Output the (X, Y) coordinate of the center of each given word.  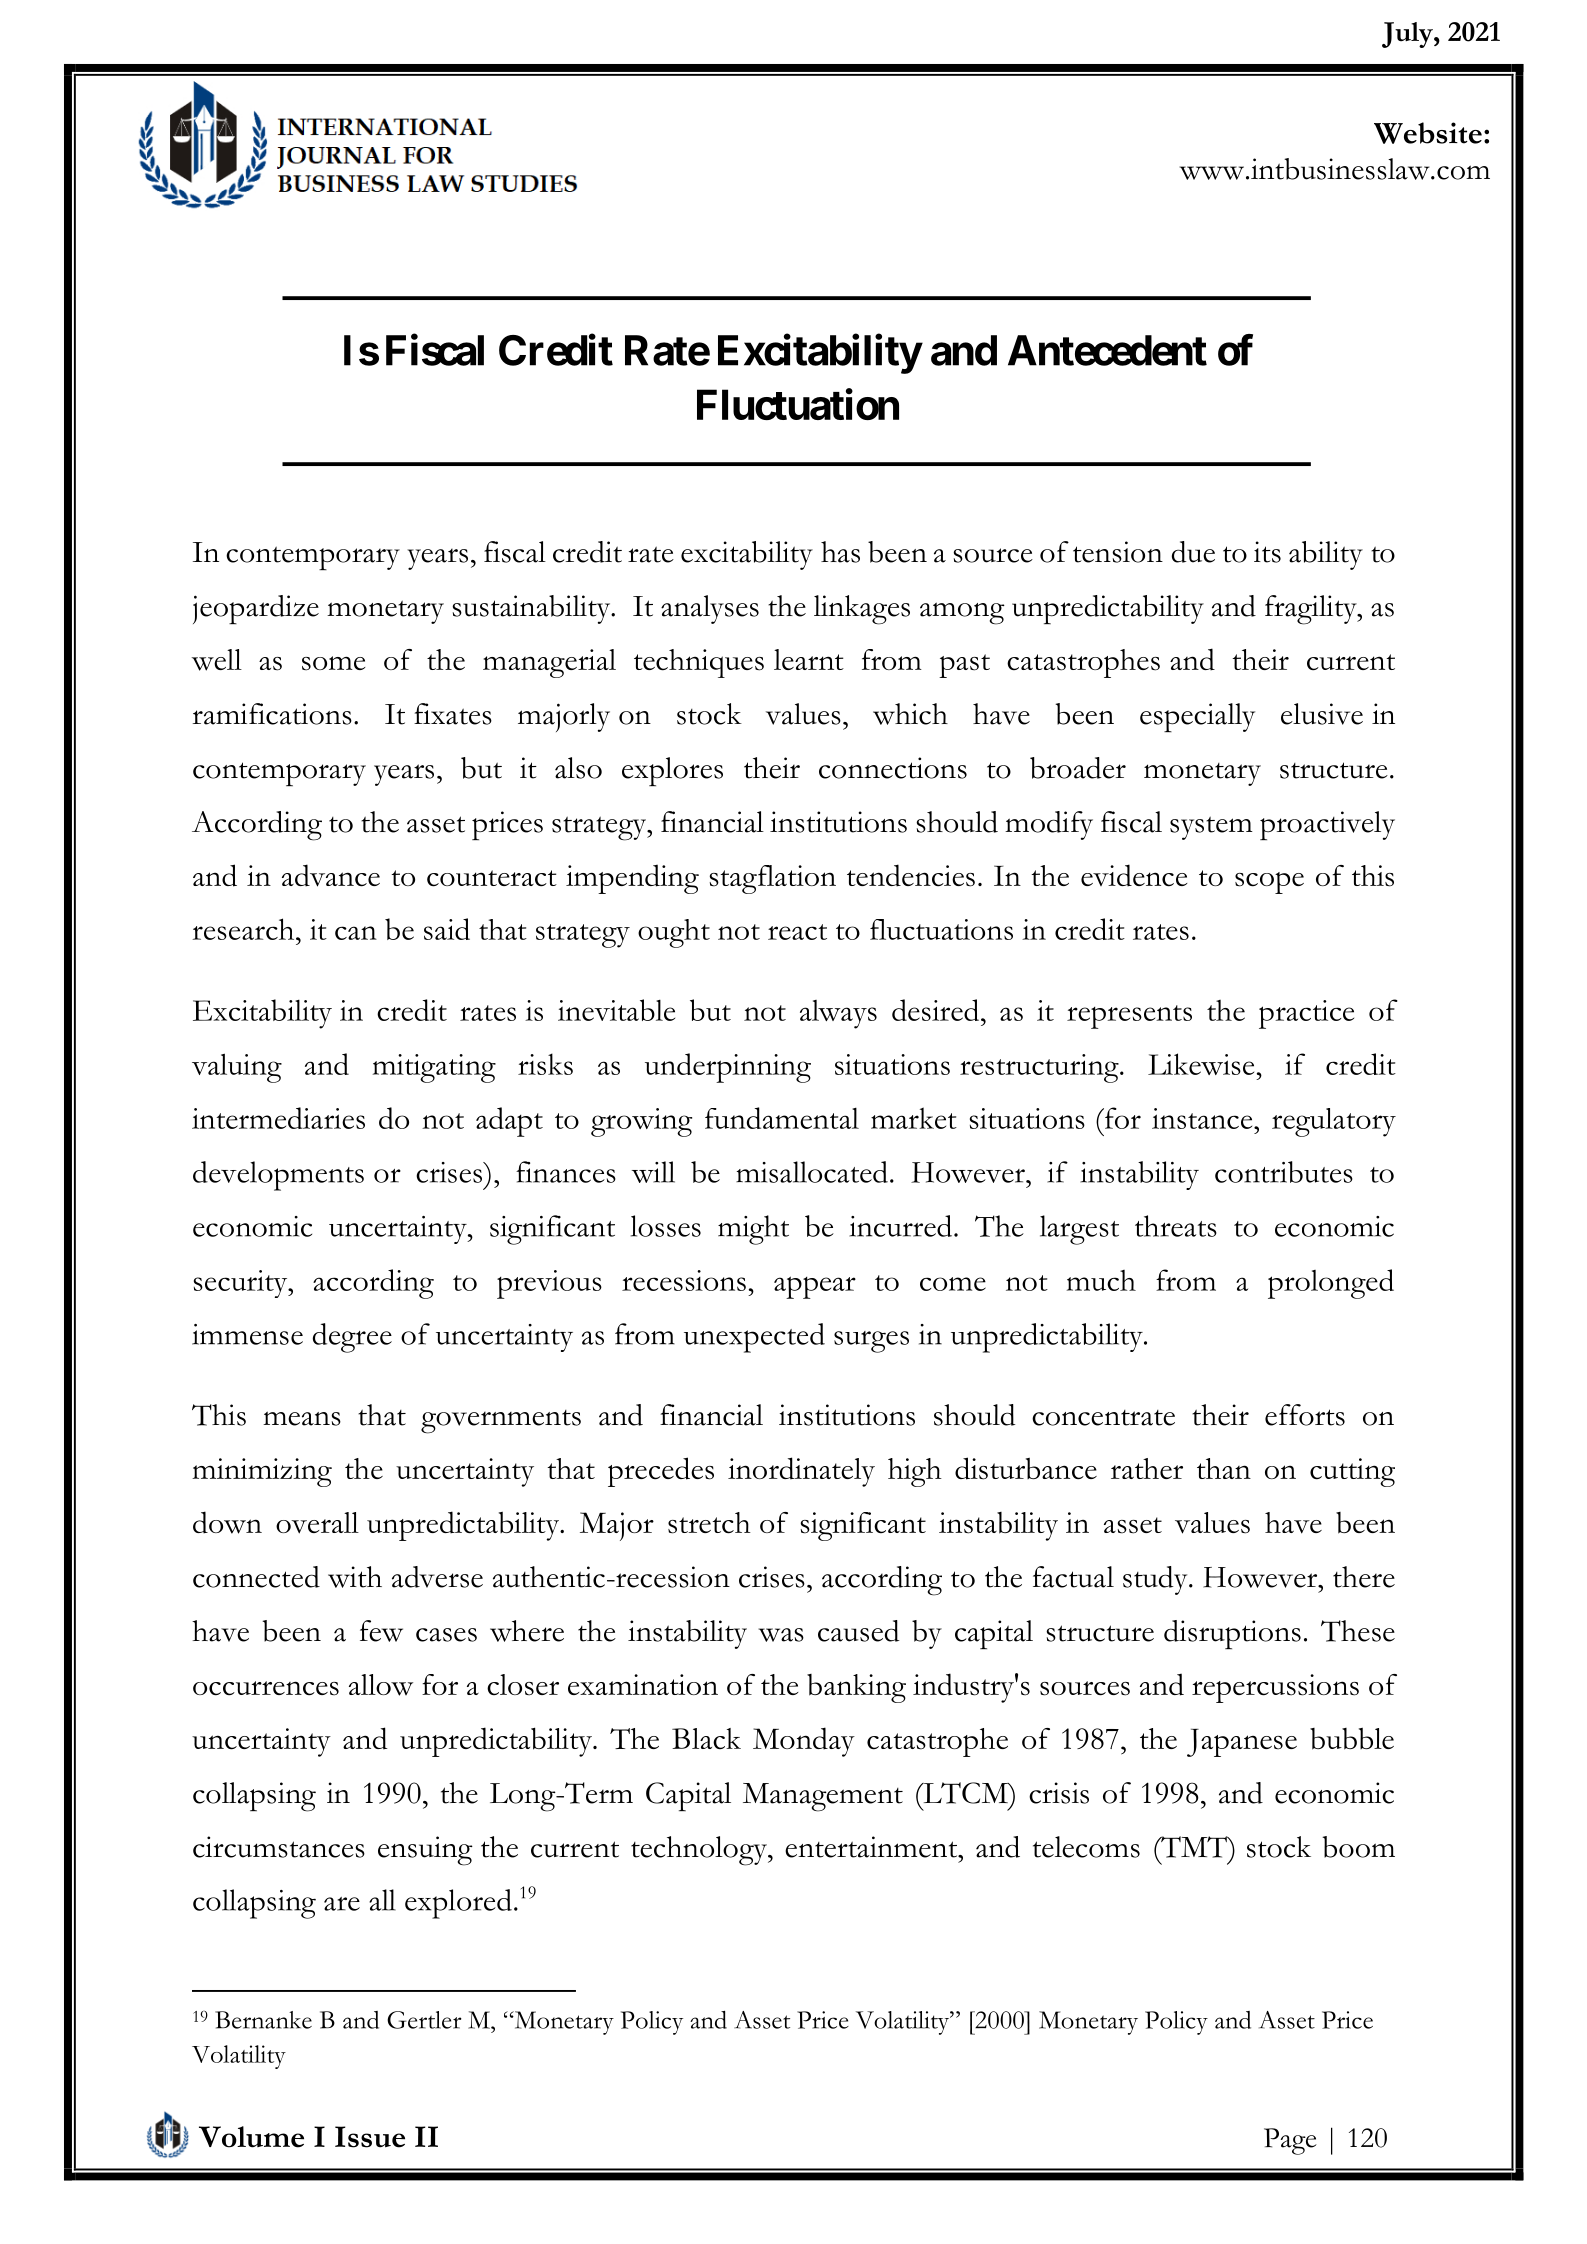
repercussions (1275, 1688)
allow (381, 1685)
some (333, 663)
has (840, 552)
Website (1428, 133)
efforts (1305, 1415)
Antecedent (1107, 350)
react (797, 932)
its (1267, 552)
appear (815, 1287)
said (447, 929)
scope (1269, 883)
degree (352, 1338)
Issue (370, 2137)
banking (856, 1688)
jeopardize (256, 610)
